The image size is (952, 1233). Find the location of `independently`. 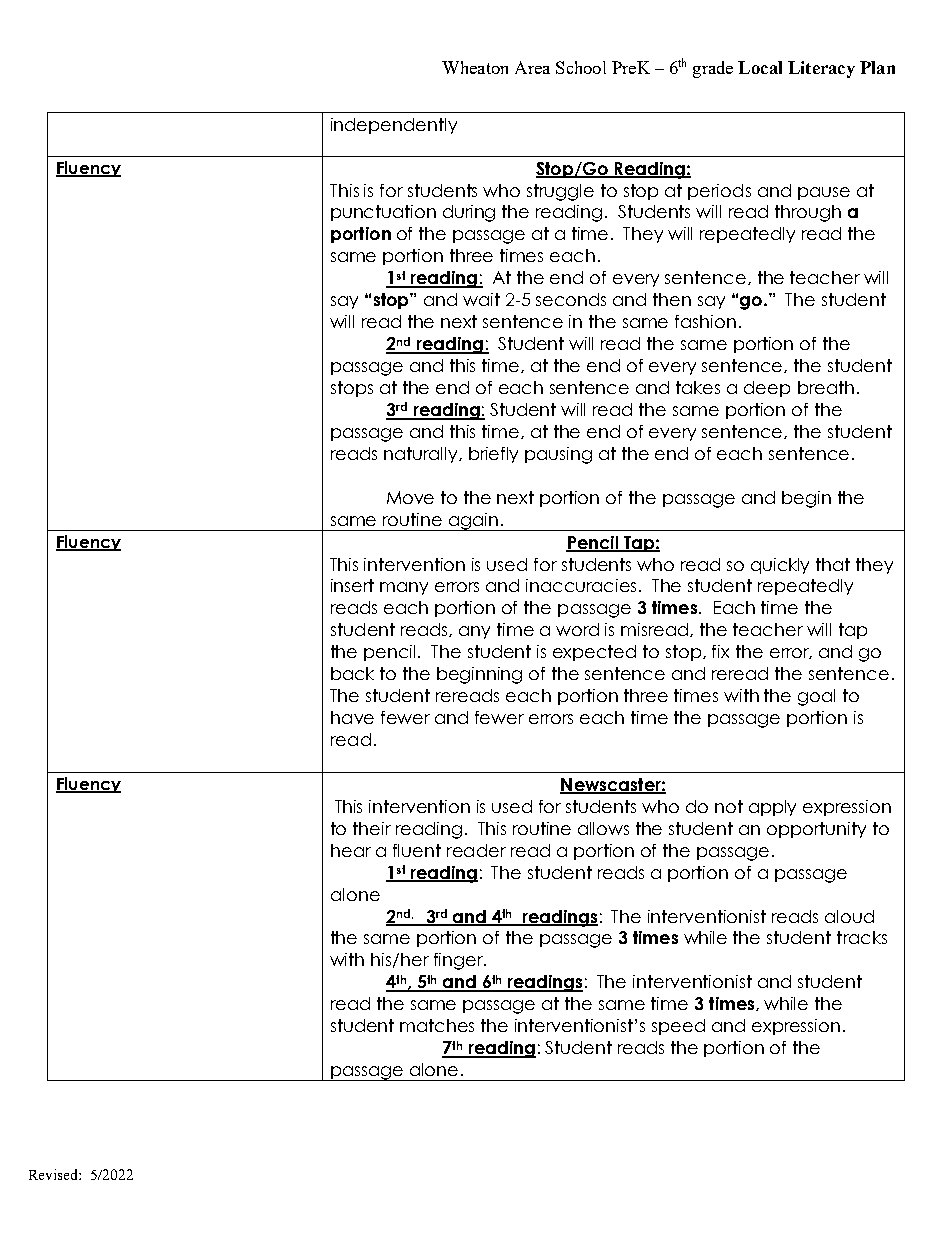

independently is located at coordinates (394, 126).
